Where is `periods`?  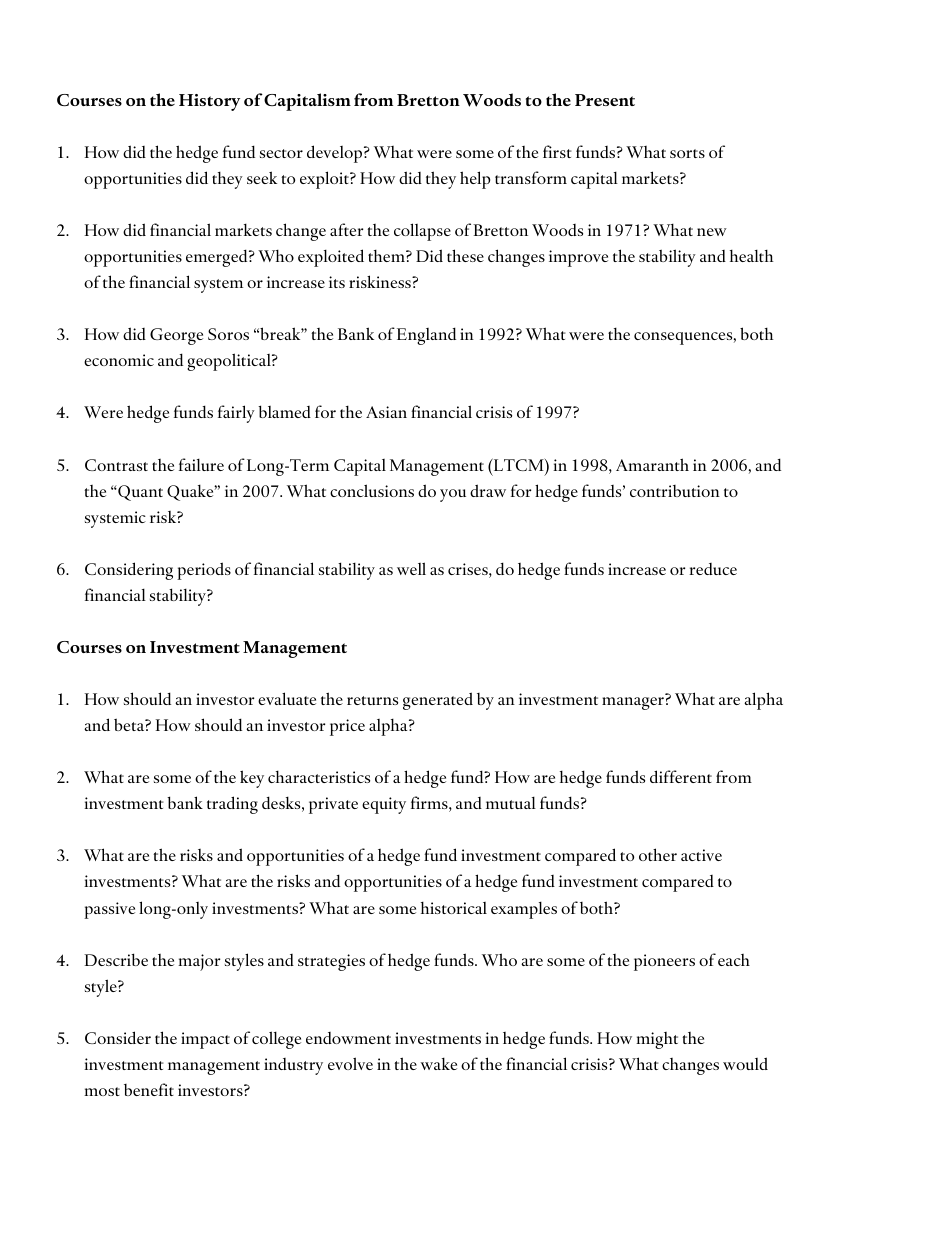
periods is located at coordinates (204, 571).
